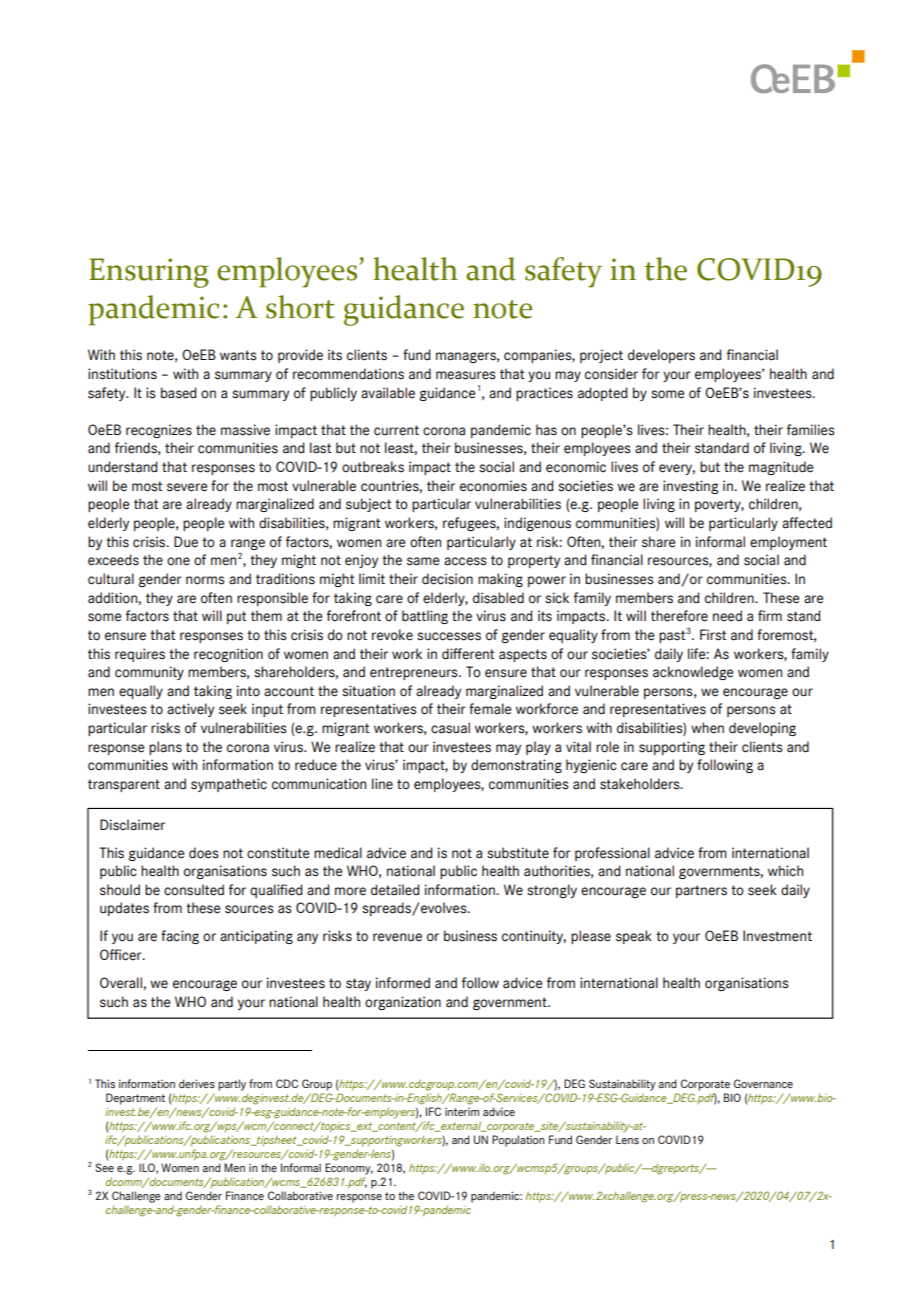  What do you see at coordinates (707, 728) in the page?
I see `when` at bounding box center [707, 728].
